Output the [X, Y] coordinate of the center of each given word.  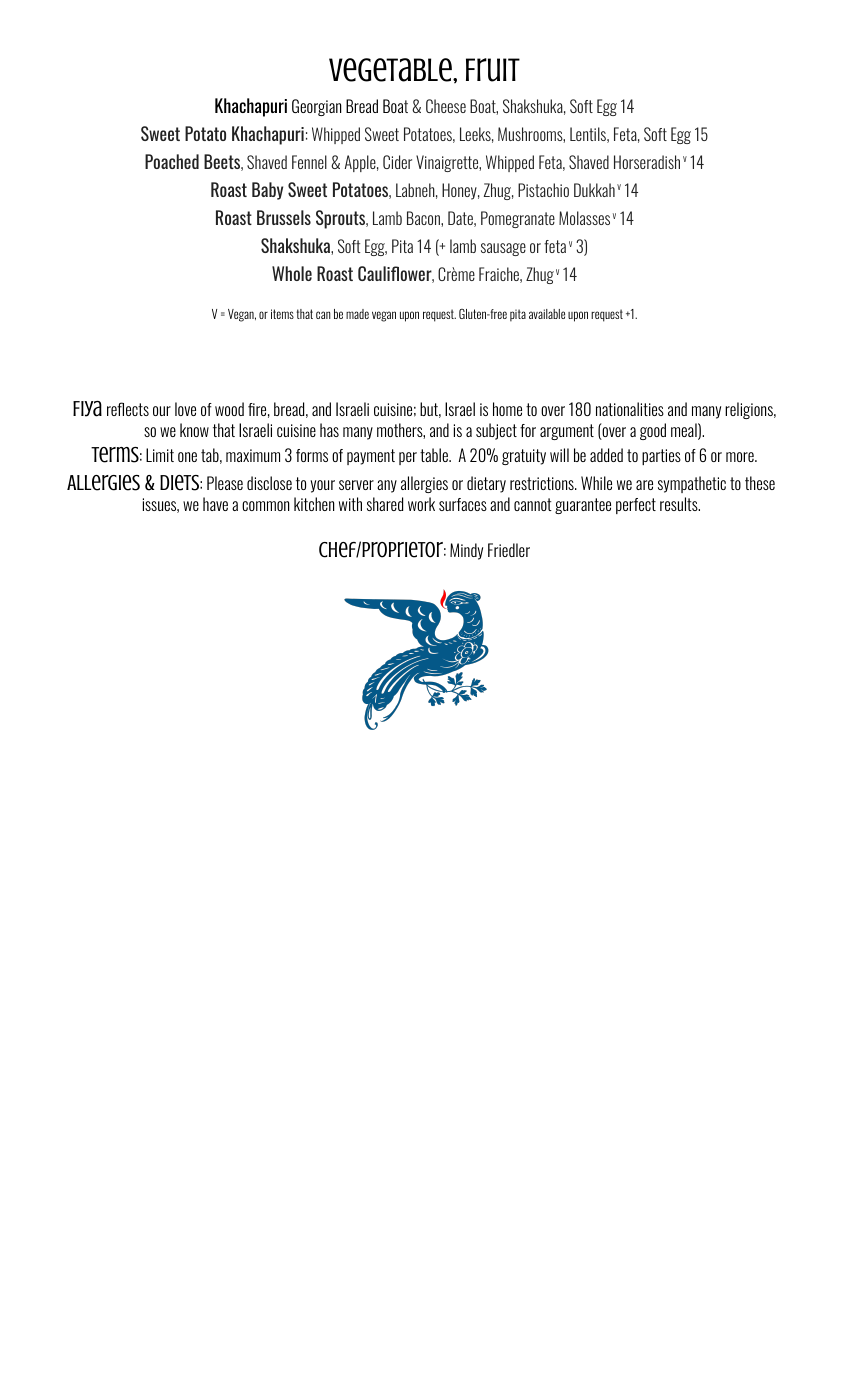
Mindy [466, 551]
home [507, 409]
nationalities [630, 409]
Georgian [316, 107]
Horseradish [647, 162]
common [265, 506]
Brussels [284, 217]
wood [229, 409]
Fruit [493, 70]
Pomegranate [518, 219]
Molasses [584, 218]
